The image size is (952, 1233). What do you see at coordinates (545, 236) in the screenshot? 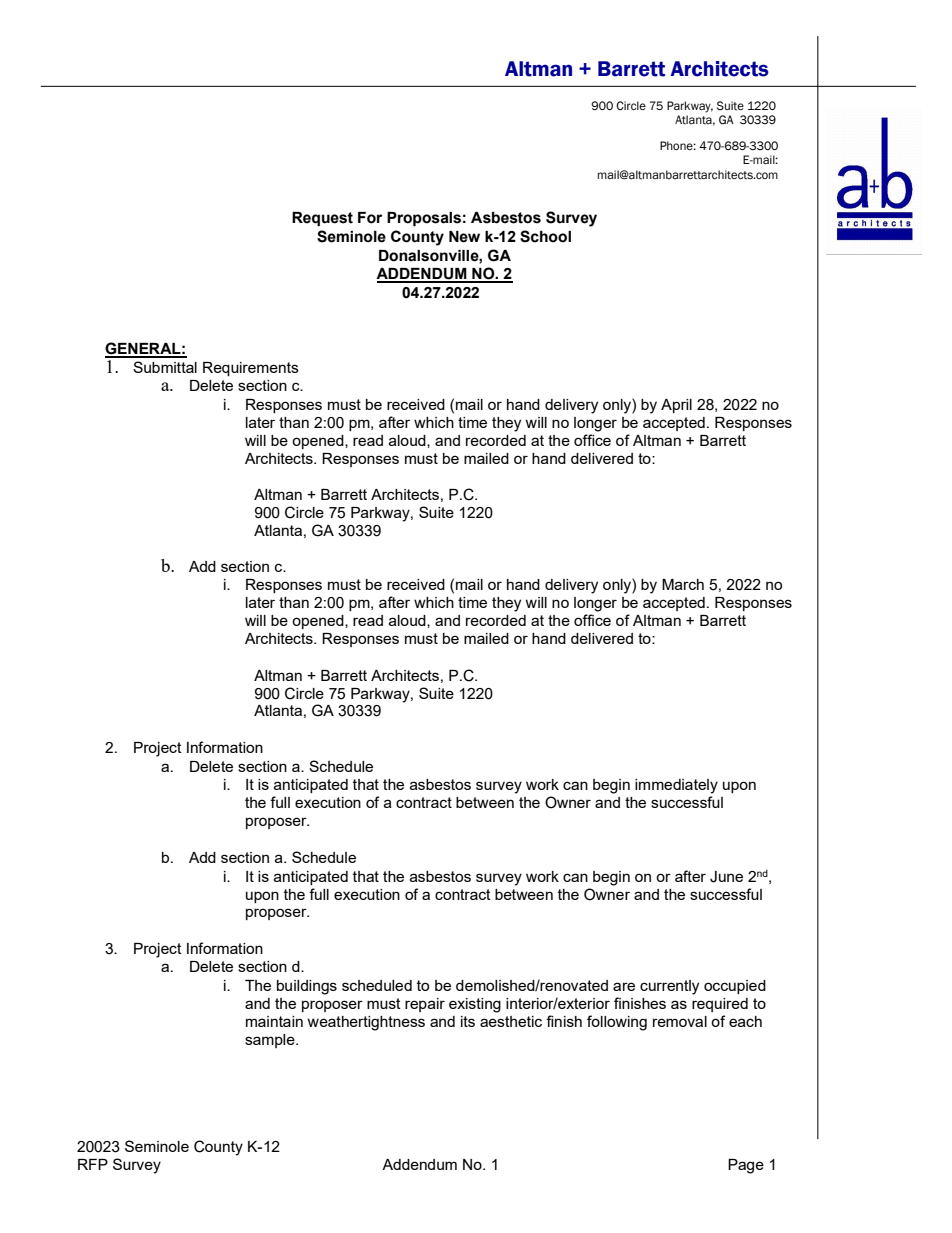
I see `School` at bounding box center [545, 236].
